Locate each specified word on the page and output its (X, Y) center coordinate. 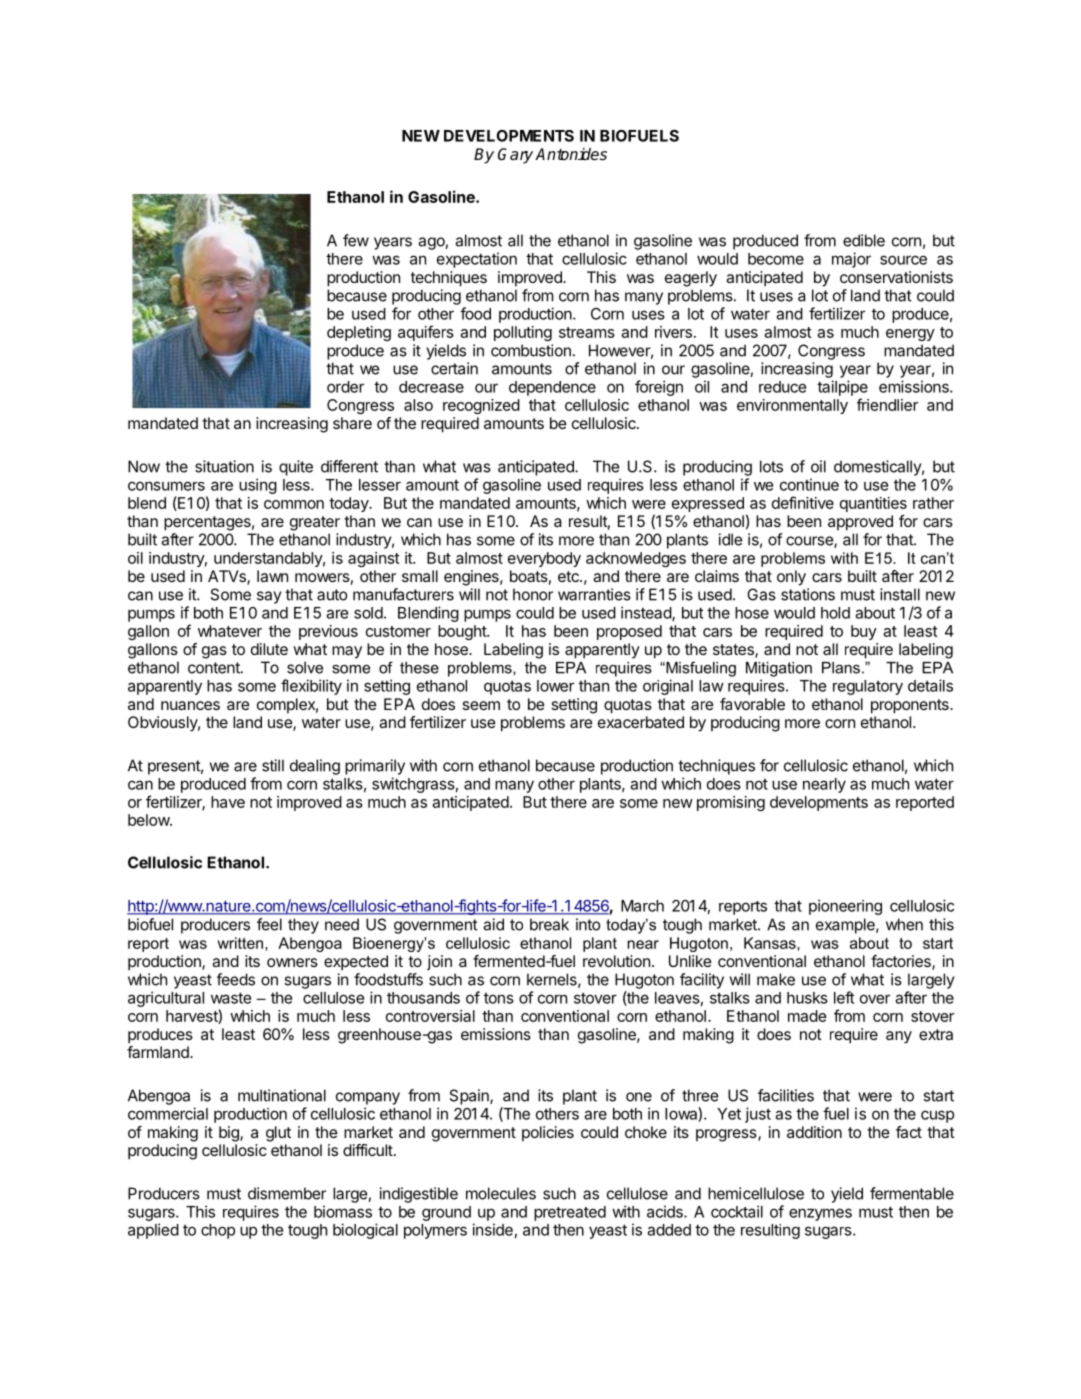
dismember (287, 1193)
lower (555, 686)
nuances (190, 705)
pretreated (570, 1213)
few (356, 240)
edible (864, 240)
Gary (515, 156)
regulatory (868, 687)
